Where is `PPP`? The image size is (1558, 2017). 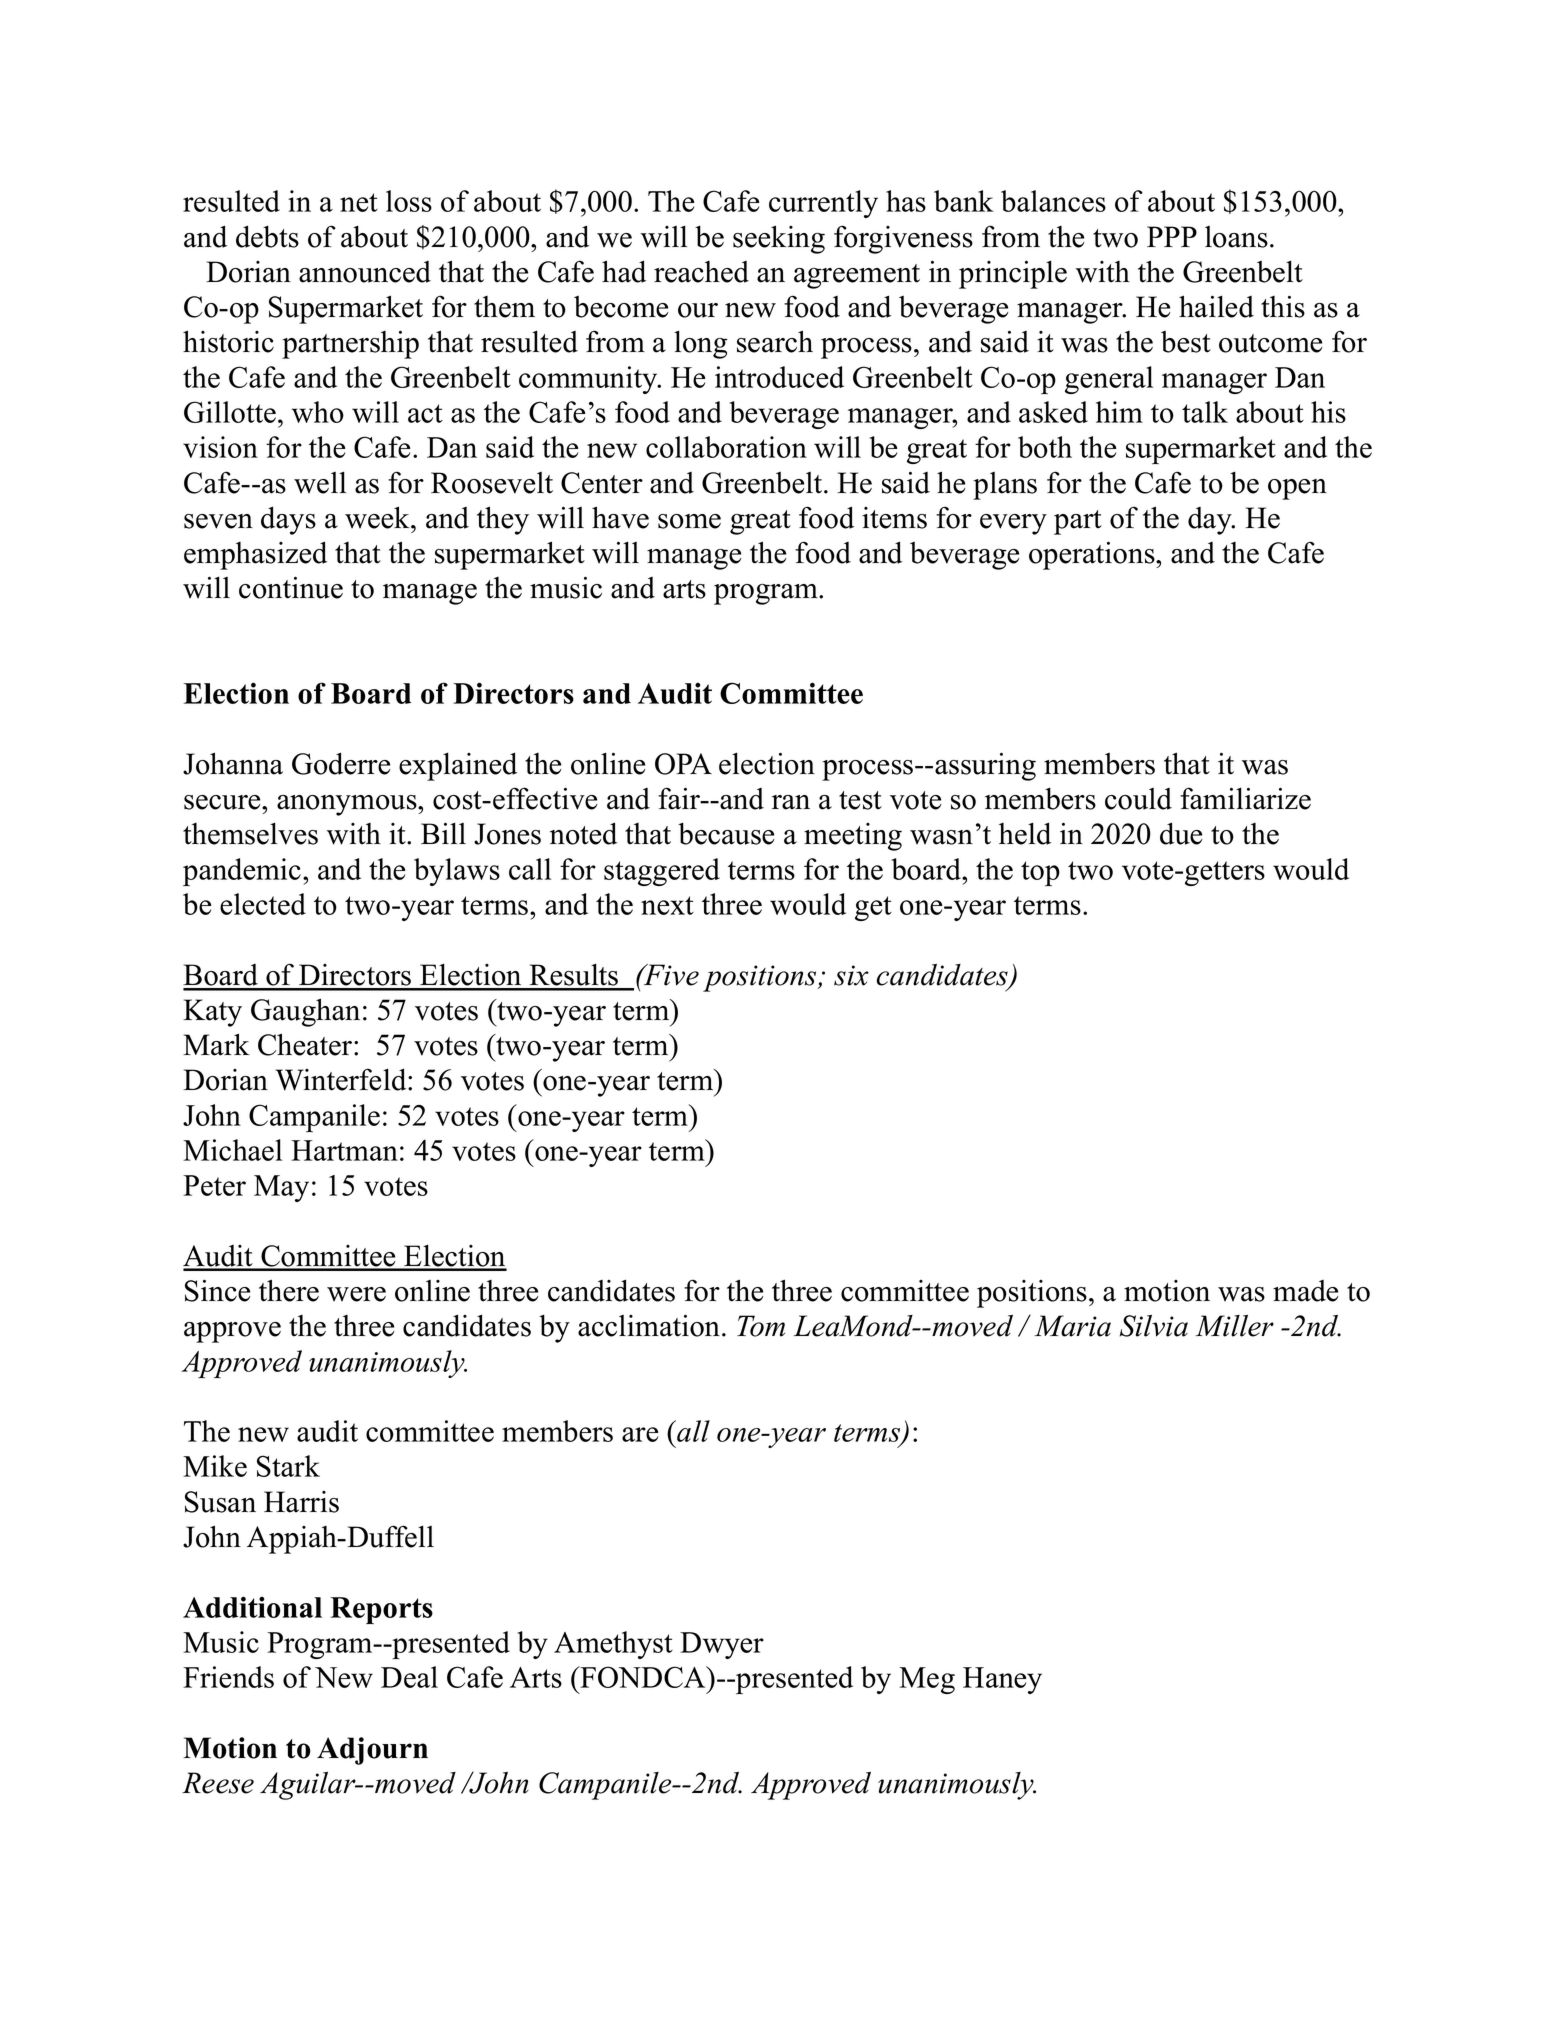
PPP is located at coordinates (1172, 236).
